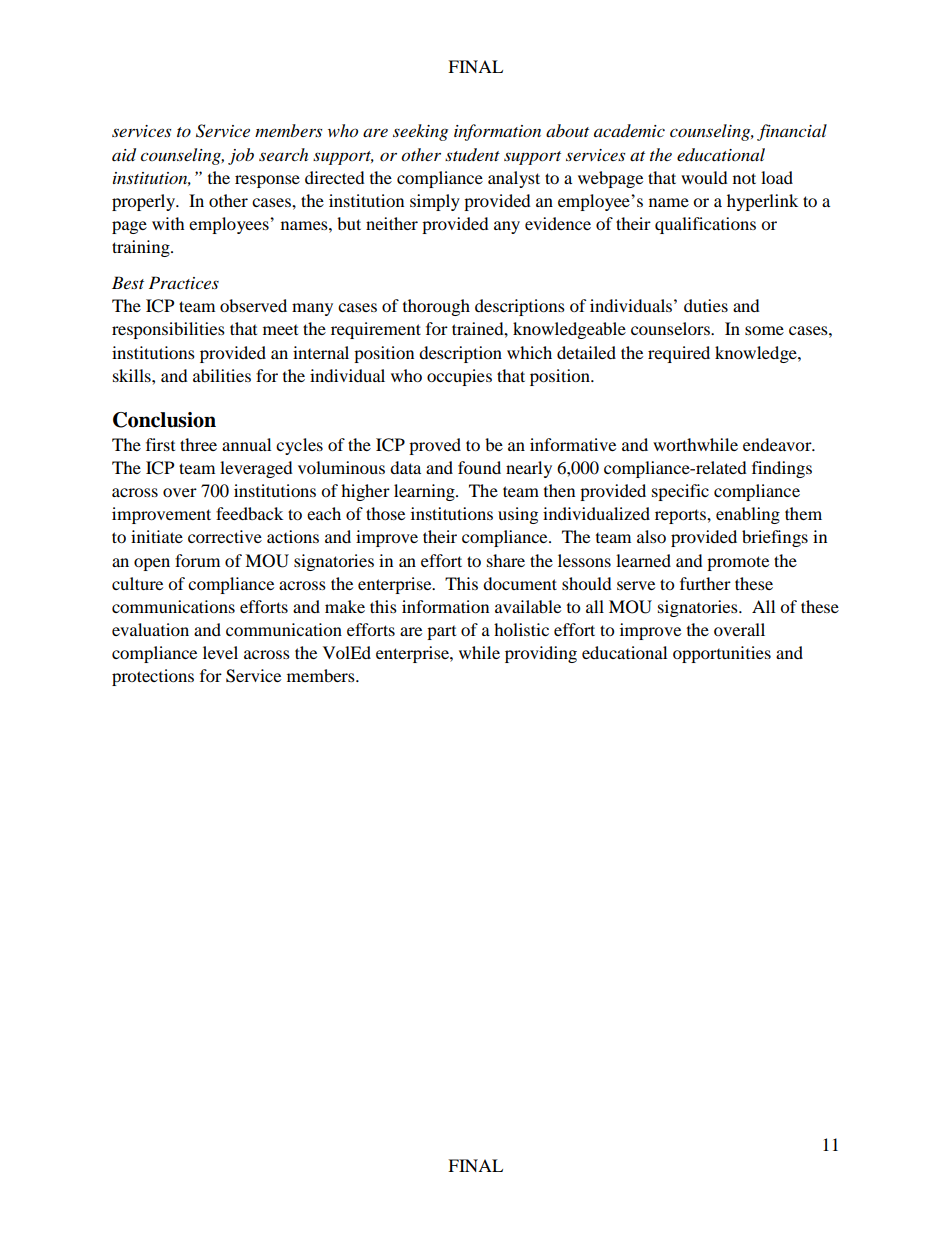 This image has height=1233, width=952. What do you see at coordinates (722, 654) in the image?
I see `opportunities` at bounding box center [722, 654].
